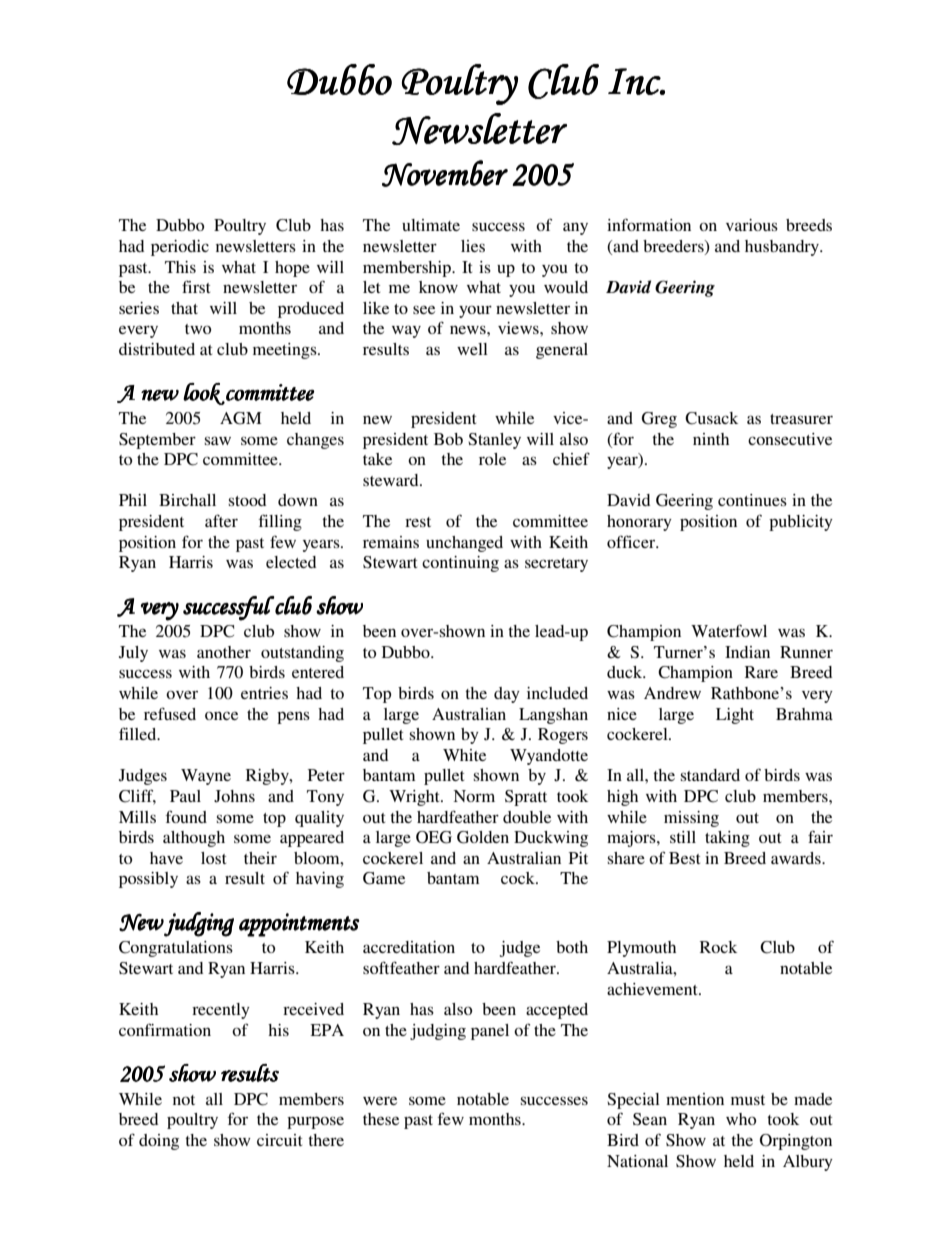 The image size is (952, 1233). Describe the element at coordinates (218, 440) in the screenshot. I see `saw` at that location.
